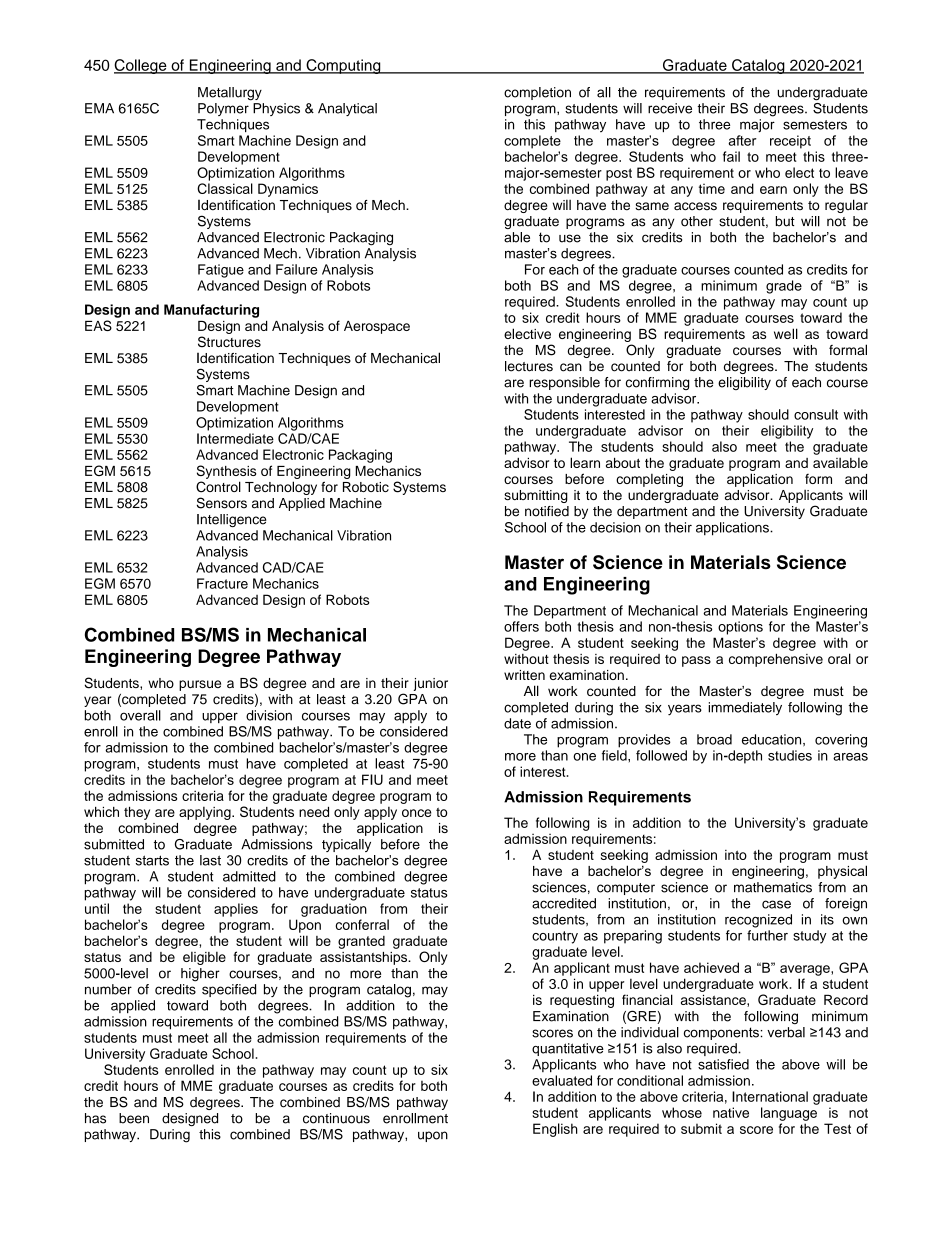 The height and width of the screenshot is (1233, 952). I want to click on after, so click(742, 140).
